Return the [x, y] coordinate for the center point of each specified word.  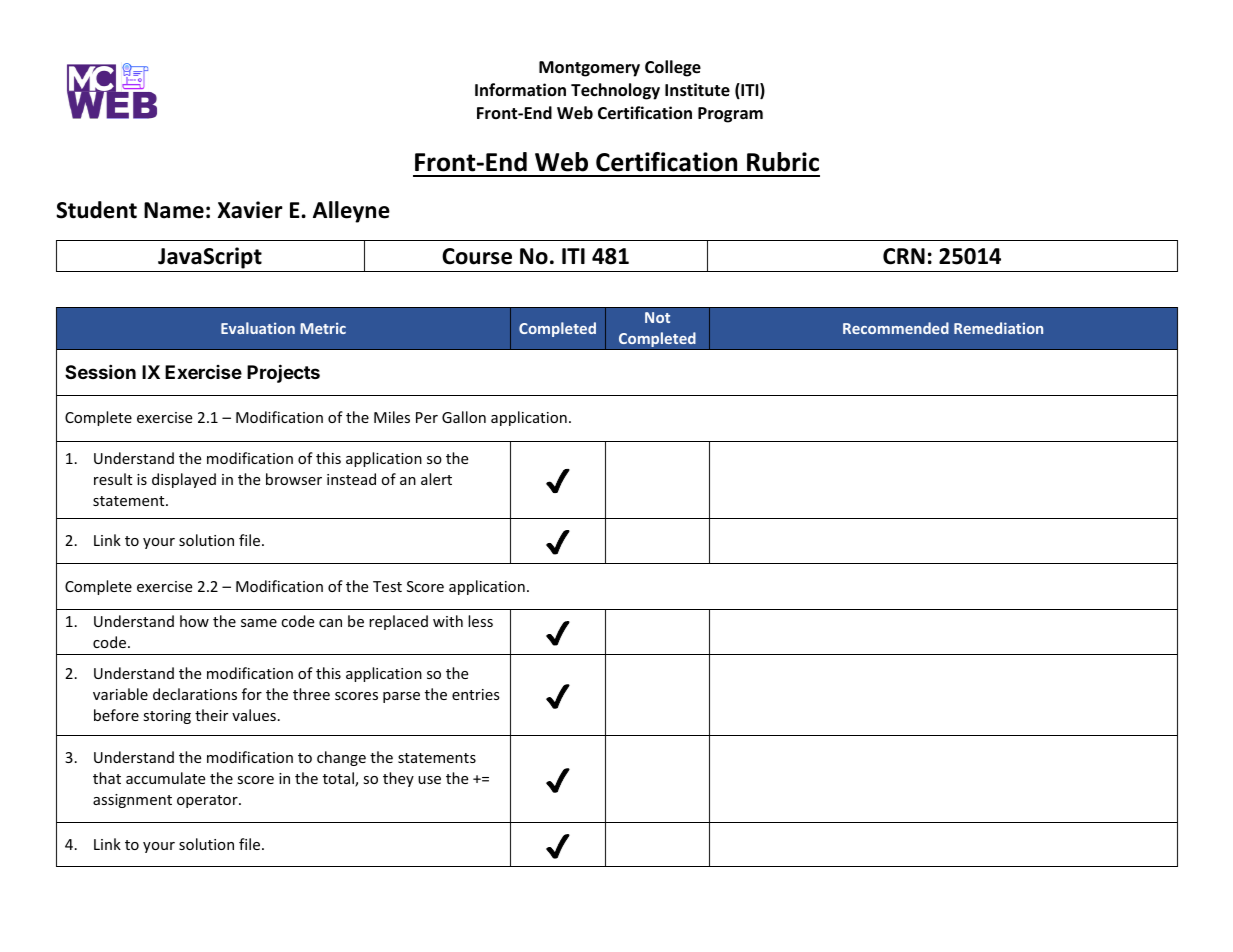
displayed [184, 480]
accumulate [165, 778]
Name [174, 210]
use [429, 780]
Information [520, 89]
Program [730, 115]
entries [476, 694]
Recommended [896, 328]
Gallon [464, 417]
